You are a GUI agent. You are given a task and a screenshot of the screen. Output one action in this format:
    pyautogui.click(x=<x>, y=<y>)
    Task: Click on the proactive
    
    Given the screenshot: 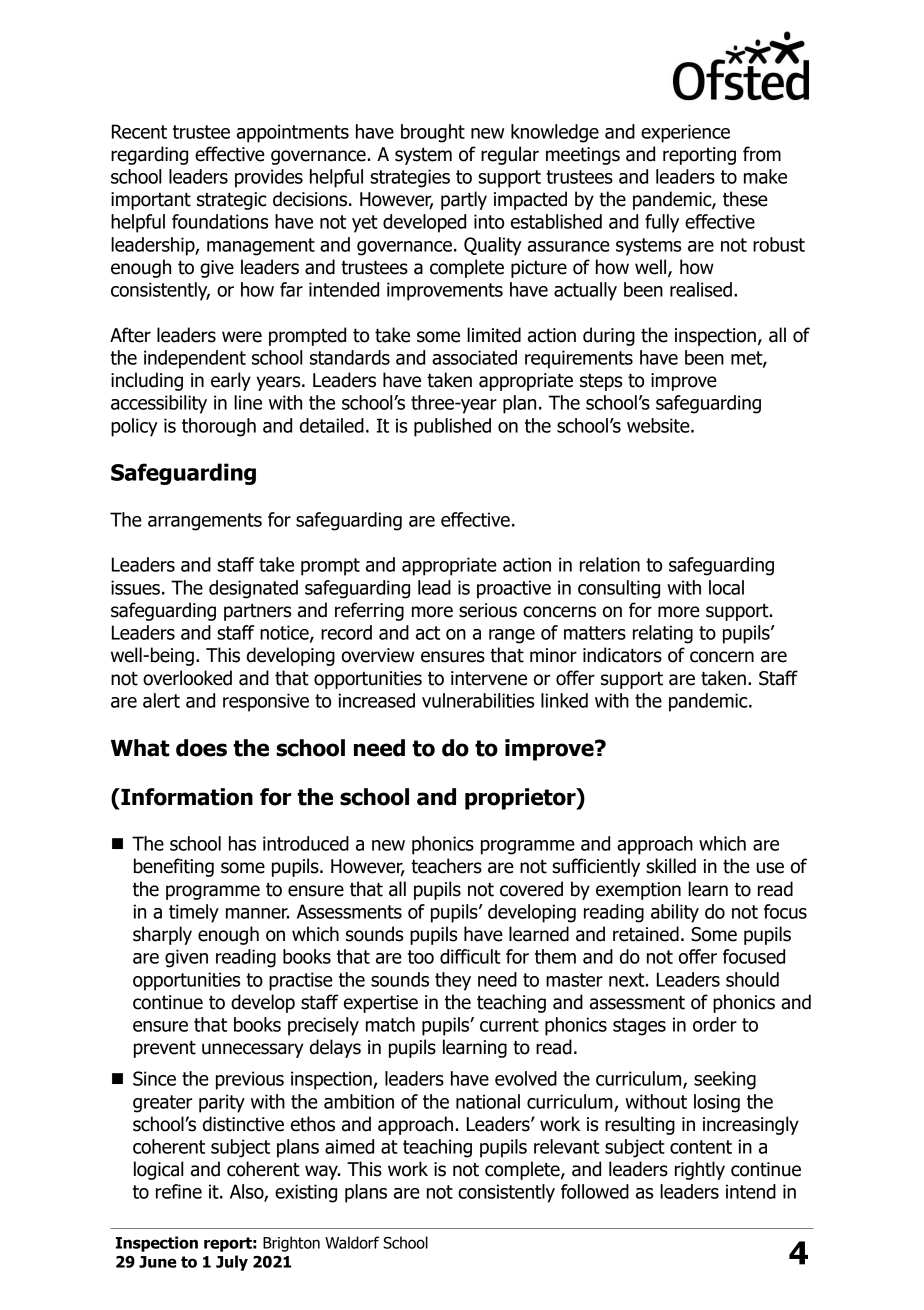 What is the action you would take?
    pyautogui.click(x=514, y=589)
